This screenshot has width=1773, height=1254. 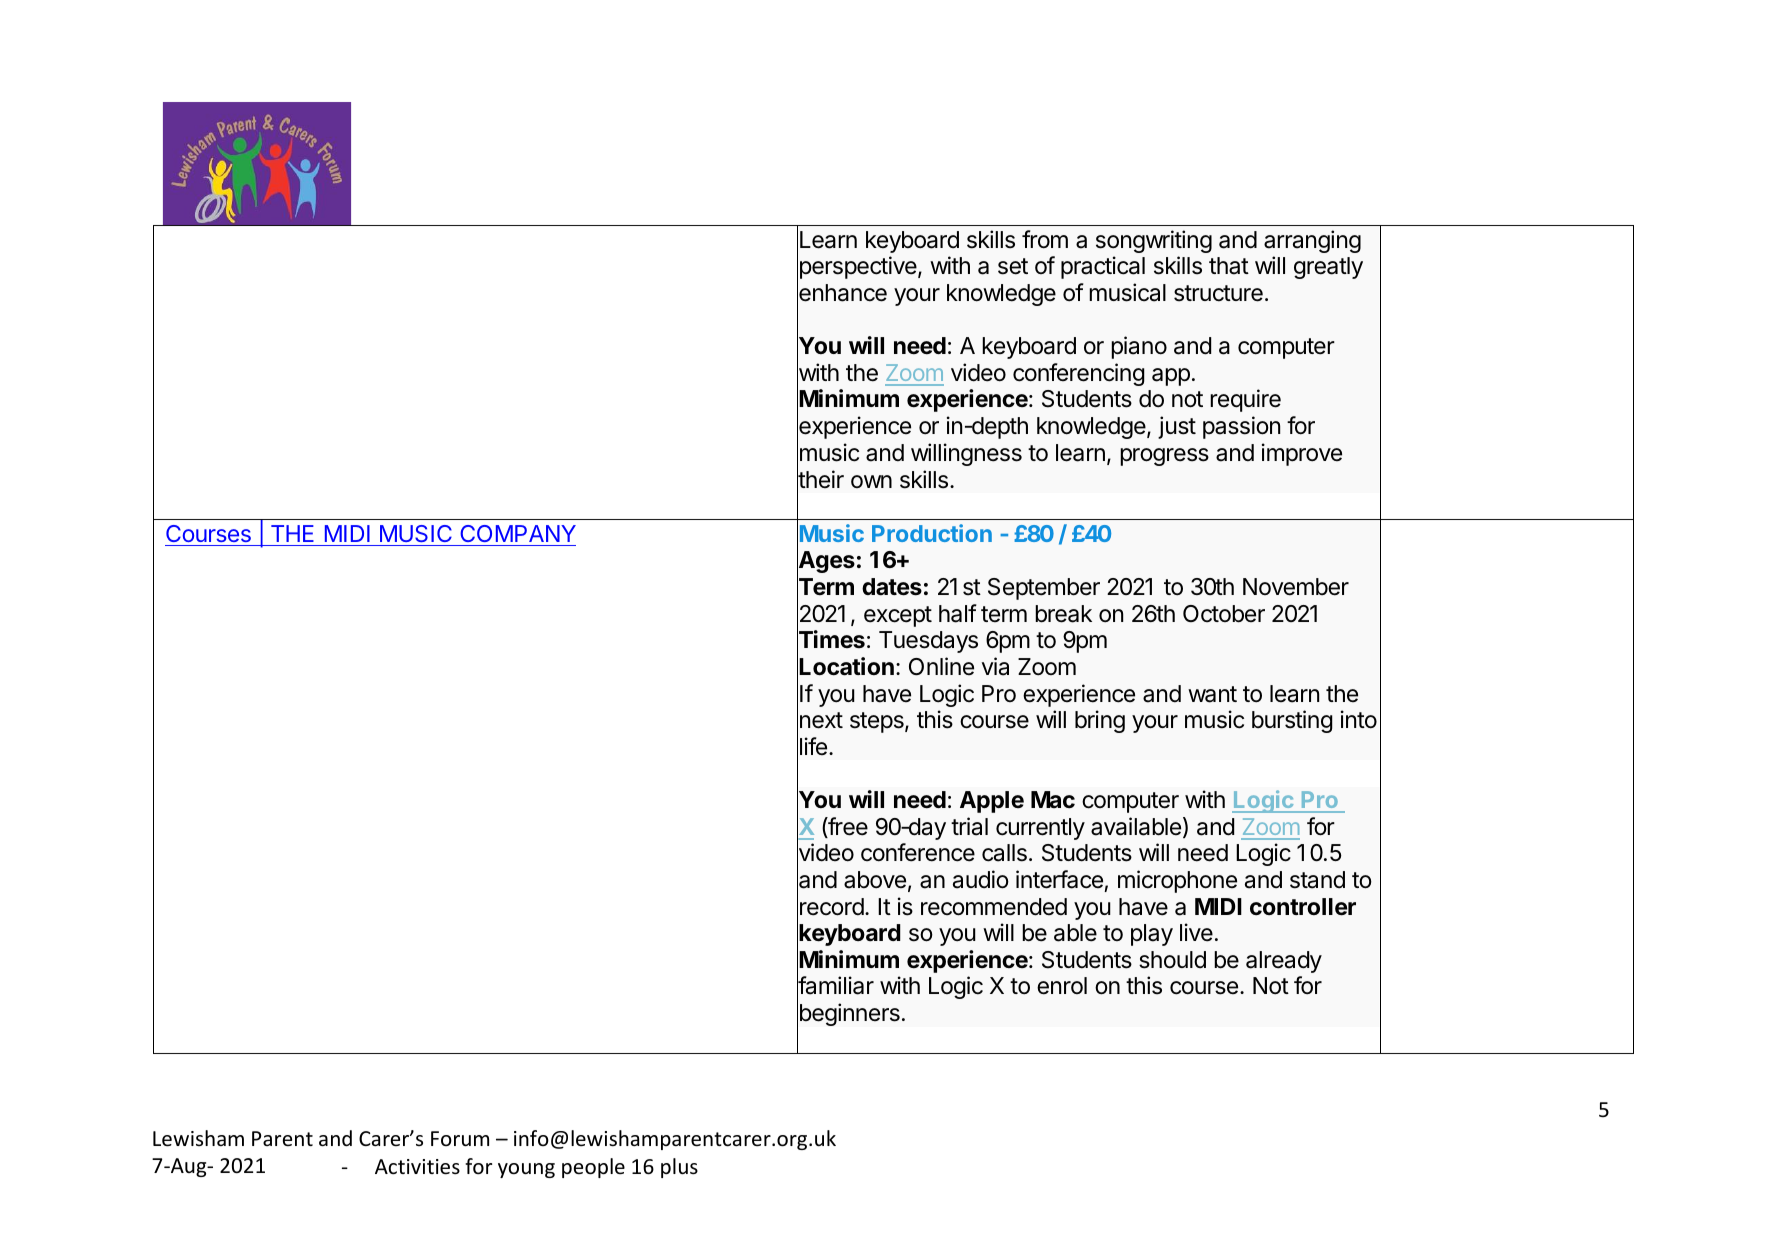 What do you see at coordinates (918, 852) in the screenshot?
I see `conference` at bounding box center [918, 852].
